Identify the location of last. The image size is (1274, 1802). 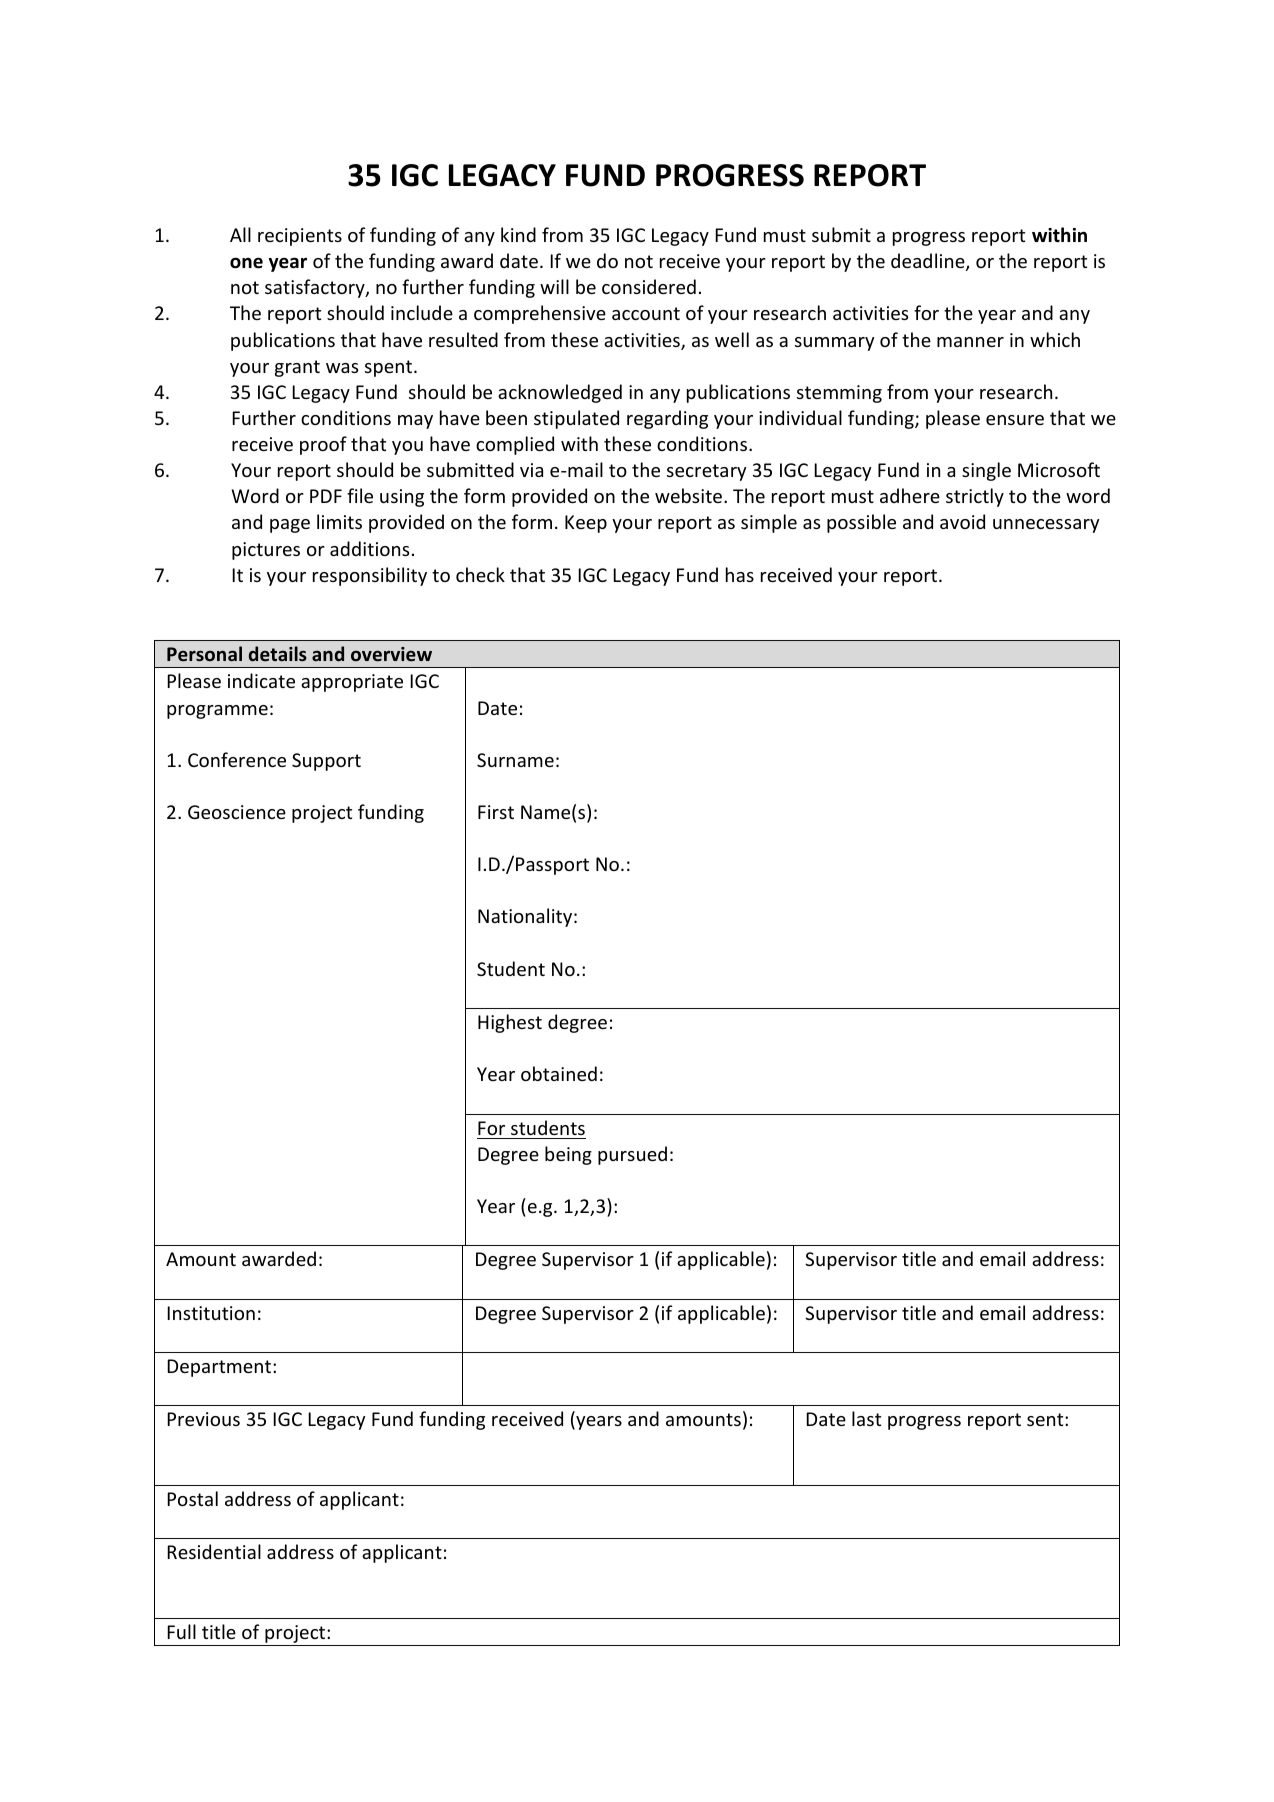
(866, 1418).
